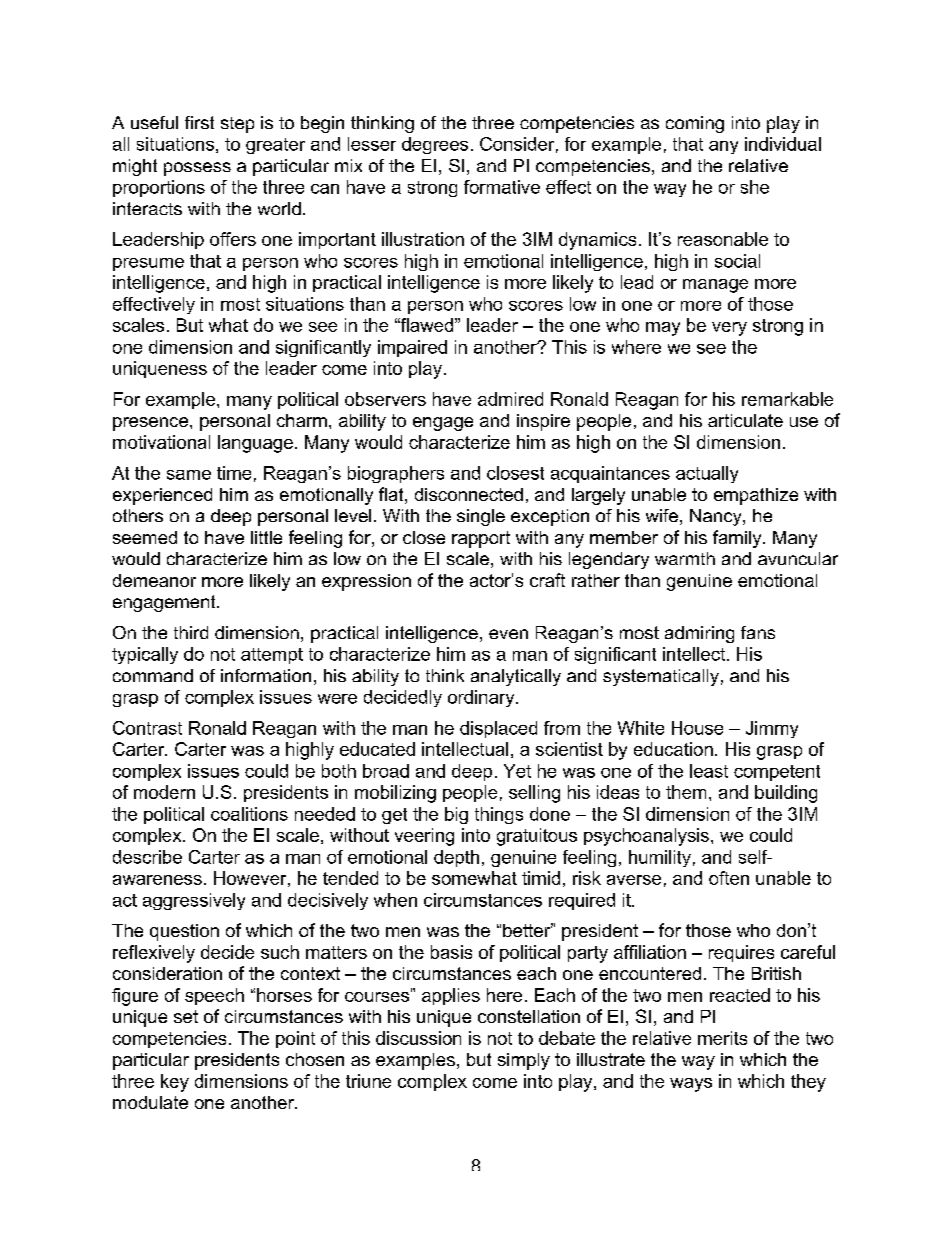 The image size is (952, 1233). I want to click on ordinary, so click(482, 698).
